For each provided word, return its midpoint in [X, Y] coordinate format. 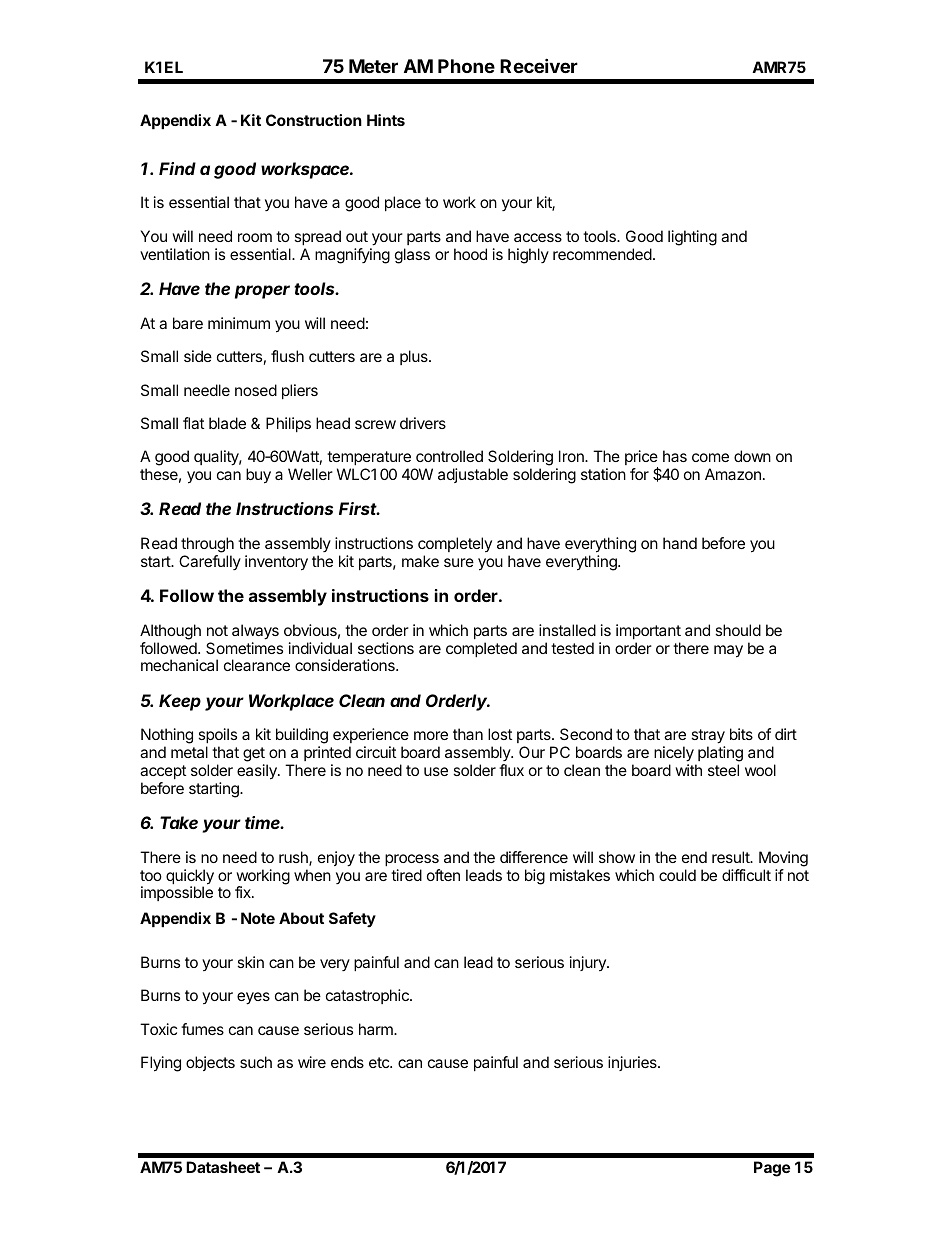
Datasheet [223, 1167]
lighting [692, 238]
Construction [314, 120]
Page [772, 1169]
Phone [466, 66]
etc [380, 1062]
